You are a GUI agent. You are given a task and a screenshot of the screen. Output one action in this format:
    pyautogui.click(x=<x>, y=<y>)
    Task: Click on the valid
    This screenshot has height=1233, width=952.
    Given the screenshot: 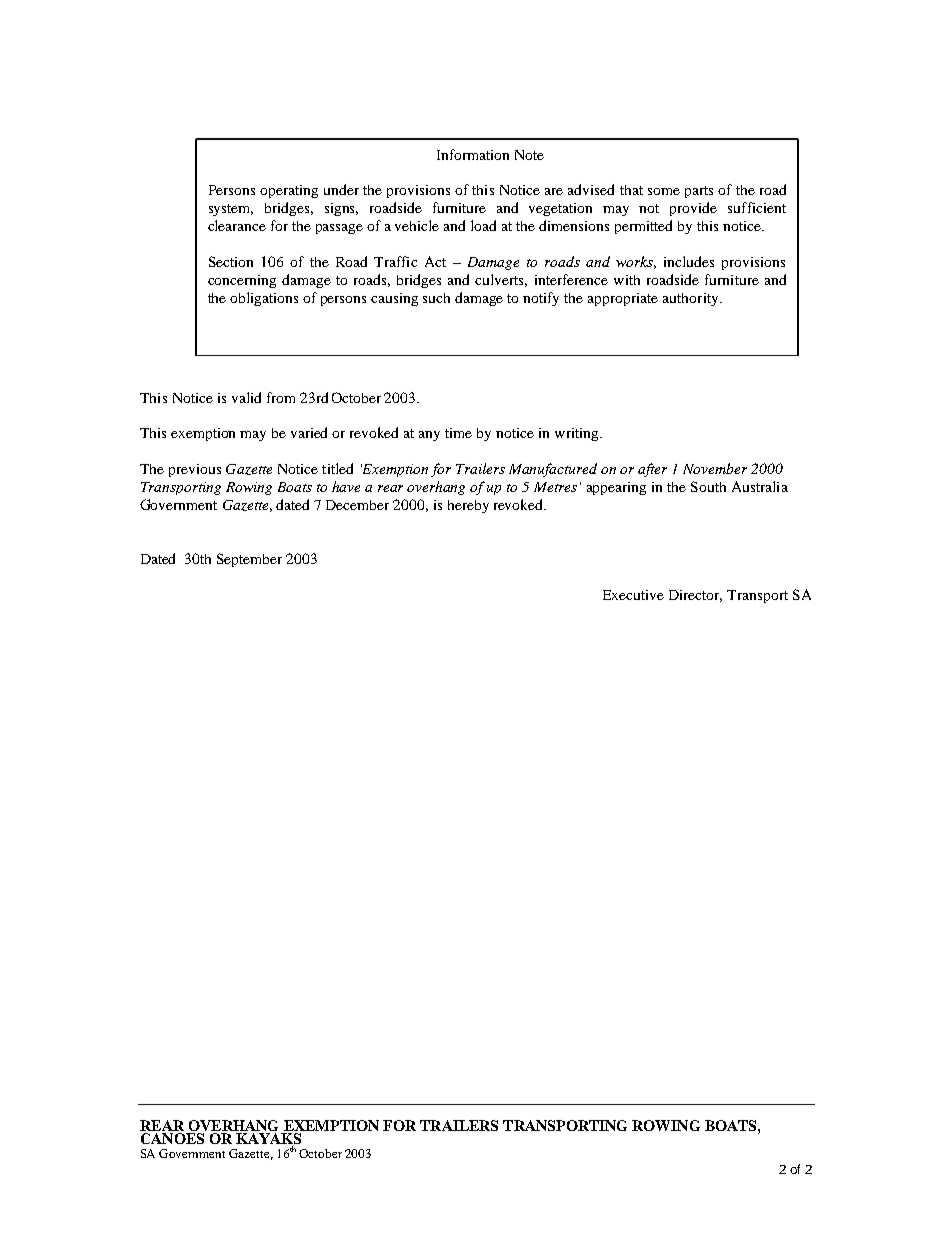 What is the action you would take?
    pyautogui.click(x=246, y=397)
